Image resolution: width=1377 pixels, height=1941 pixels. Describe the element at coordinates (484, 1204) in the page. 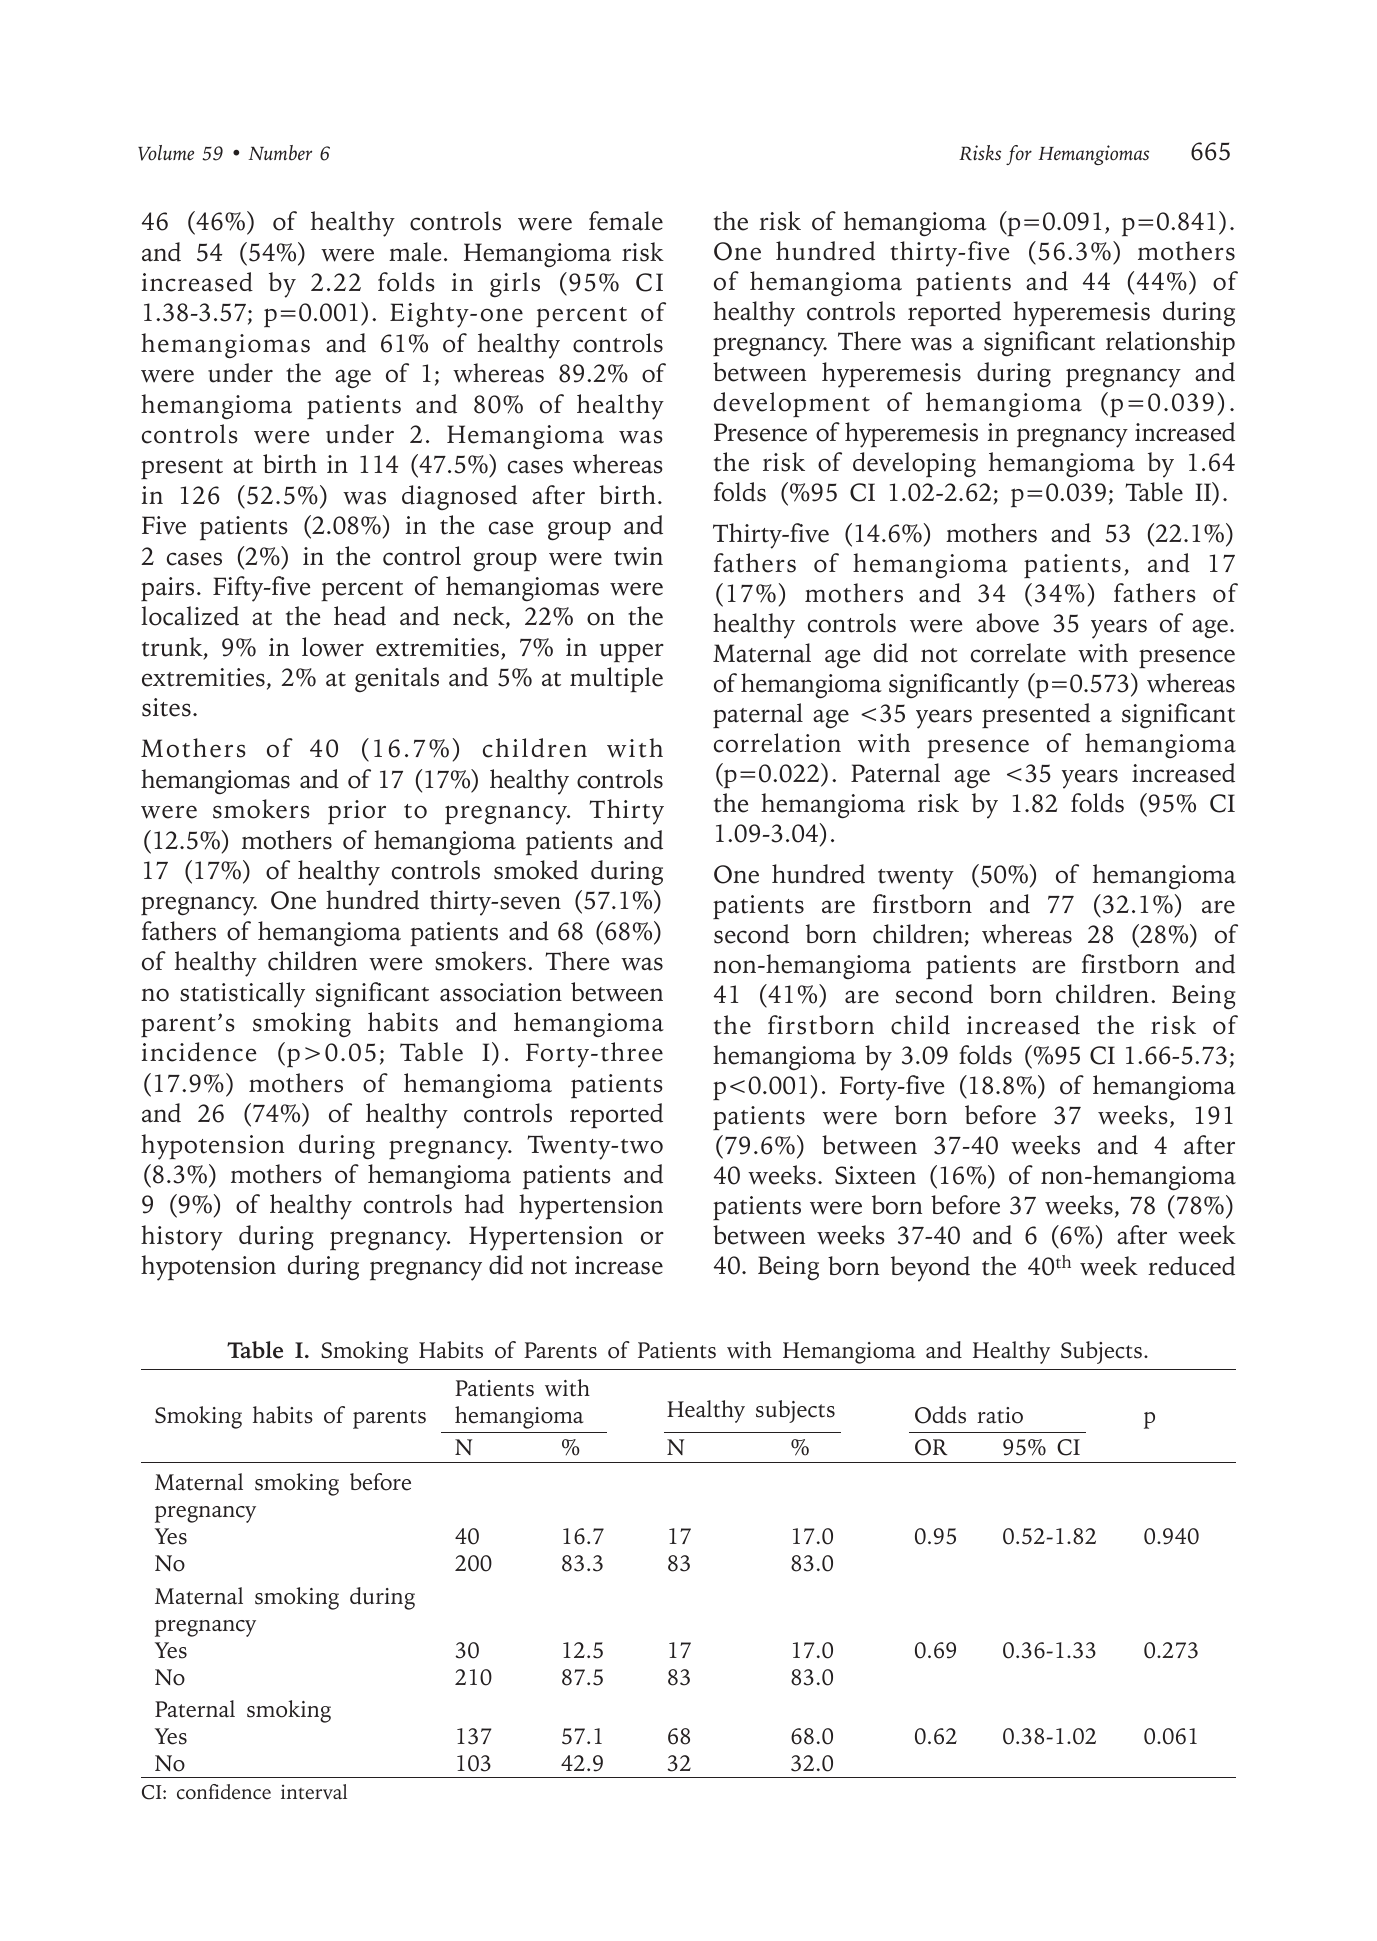

I see `had` at that location.
